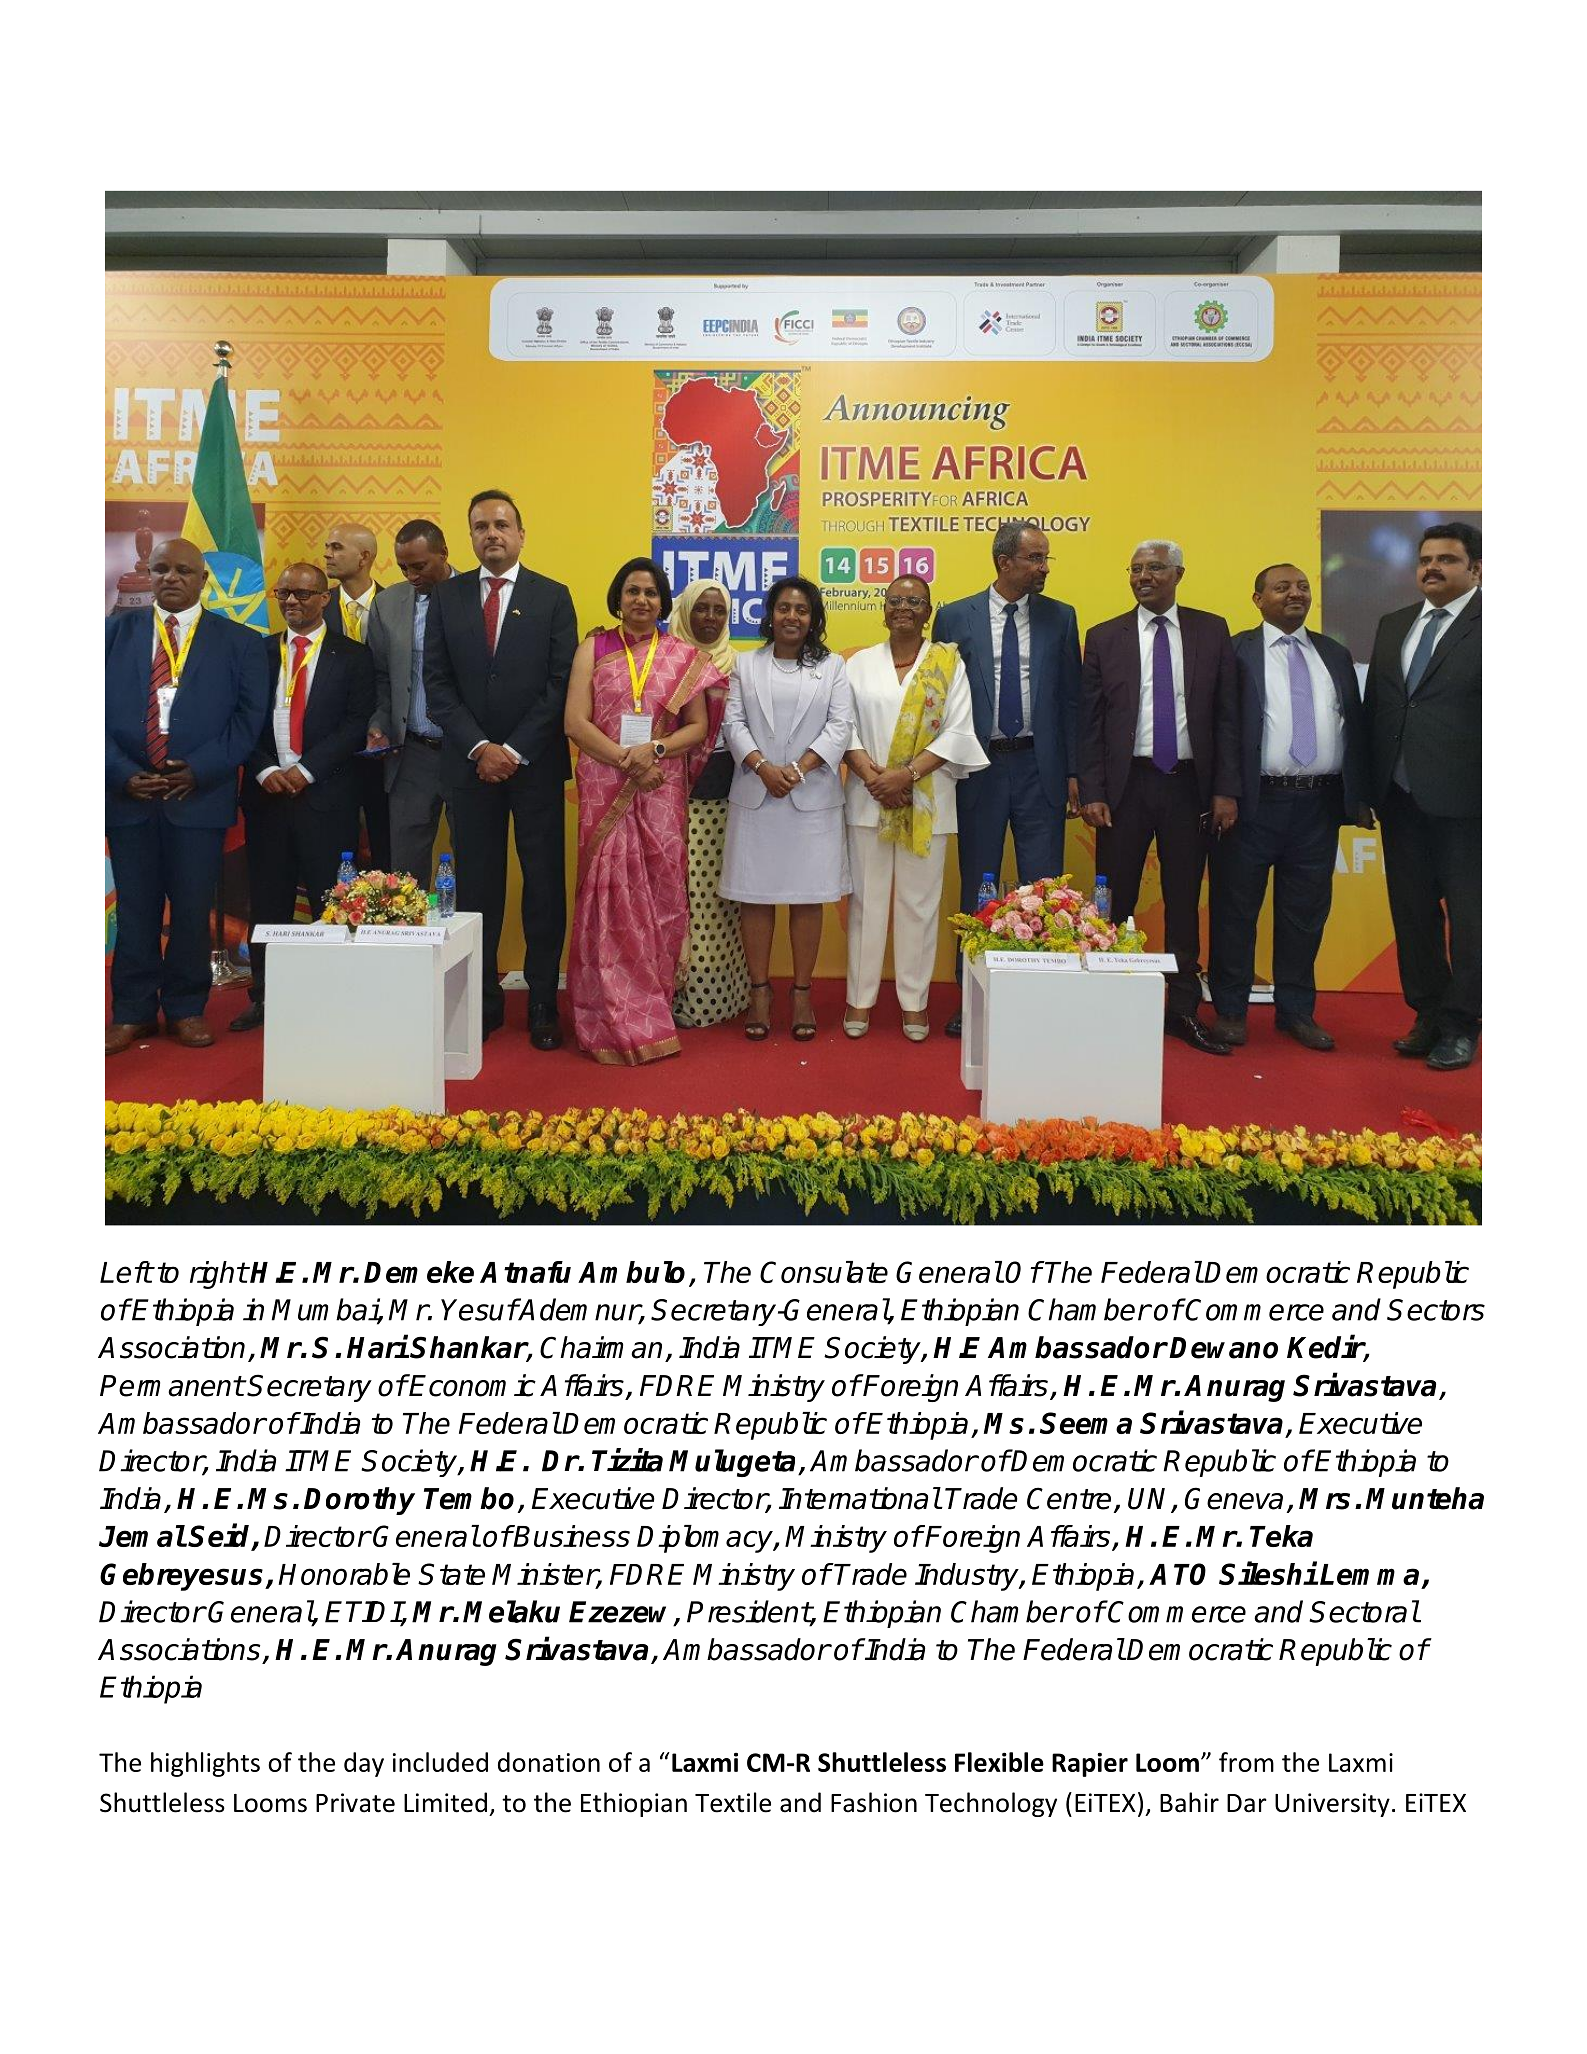 Image resolution: width=1587 pixels, height=2054 pixels. Describe the element at coordinates (549, 1762) in the document. I see `donation` at that location.
